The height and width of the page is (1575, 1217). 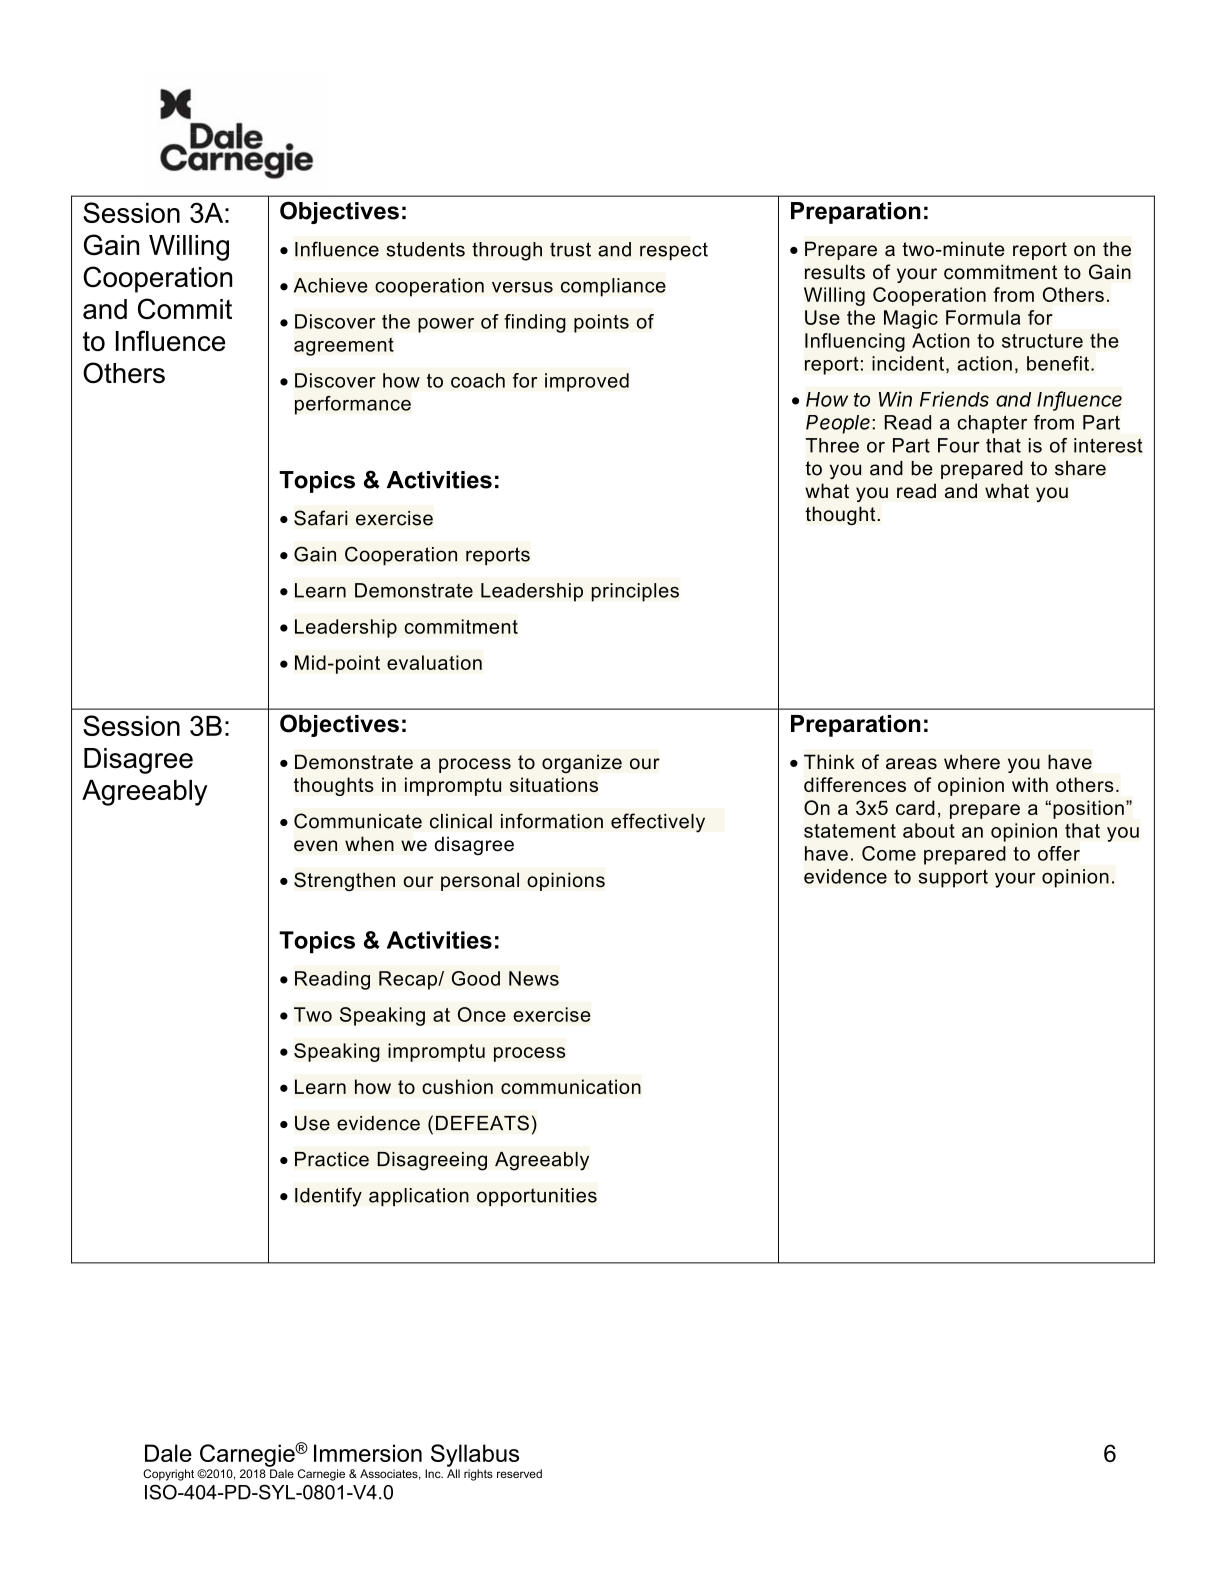 I want to click on Safari, so click(x=320, y=518).
